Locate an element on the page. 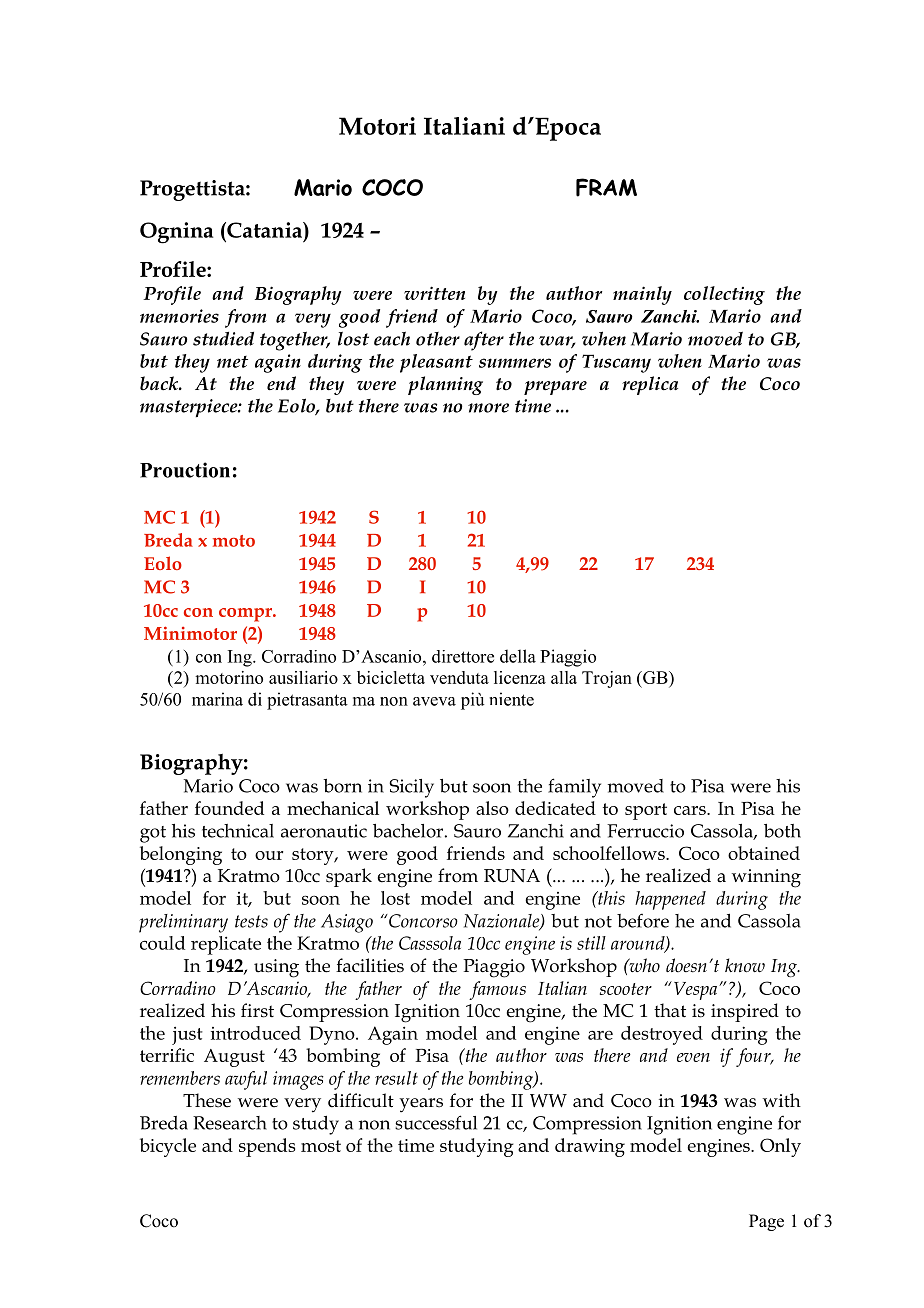  collecting is located at coordinates (724, 295).
